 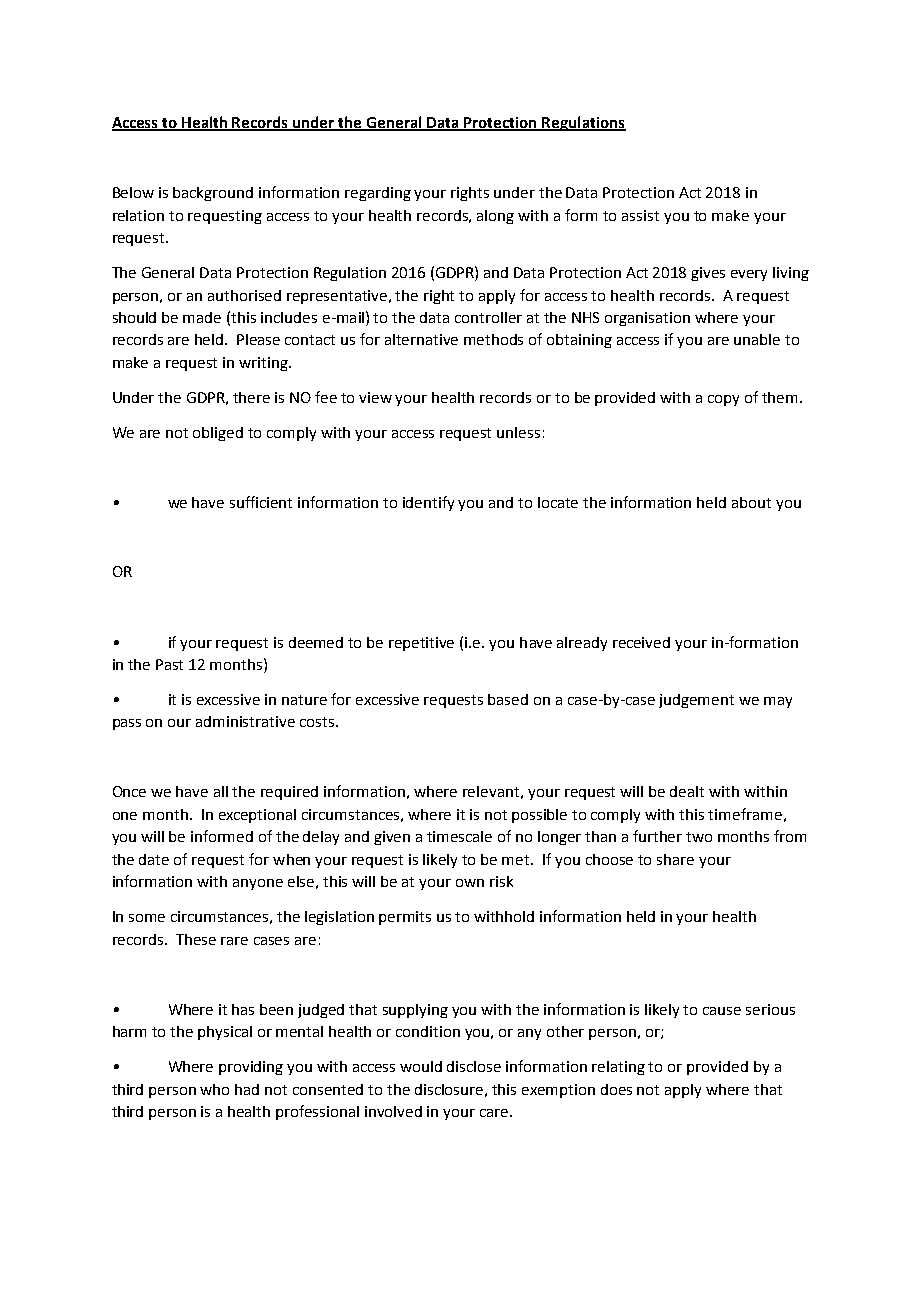 What do you see at coordinates (213, 194) in the screenshot?
I see `background` at bounding box center [213, 194].
